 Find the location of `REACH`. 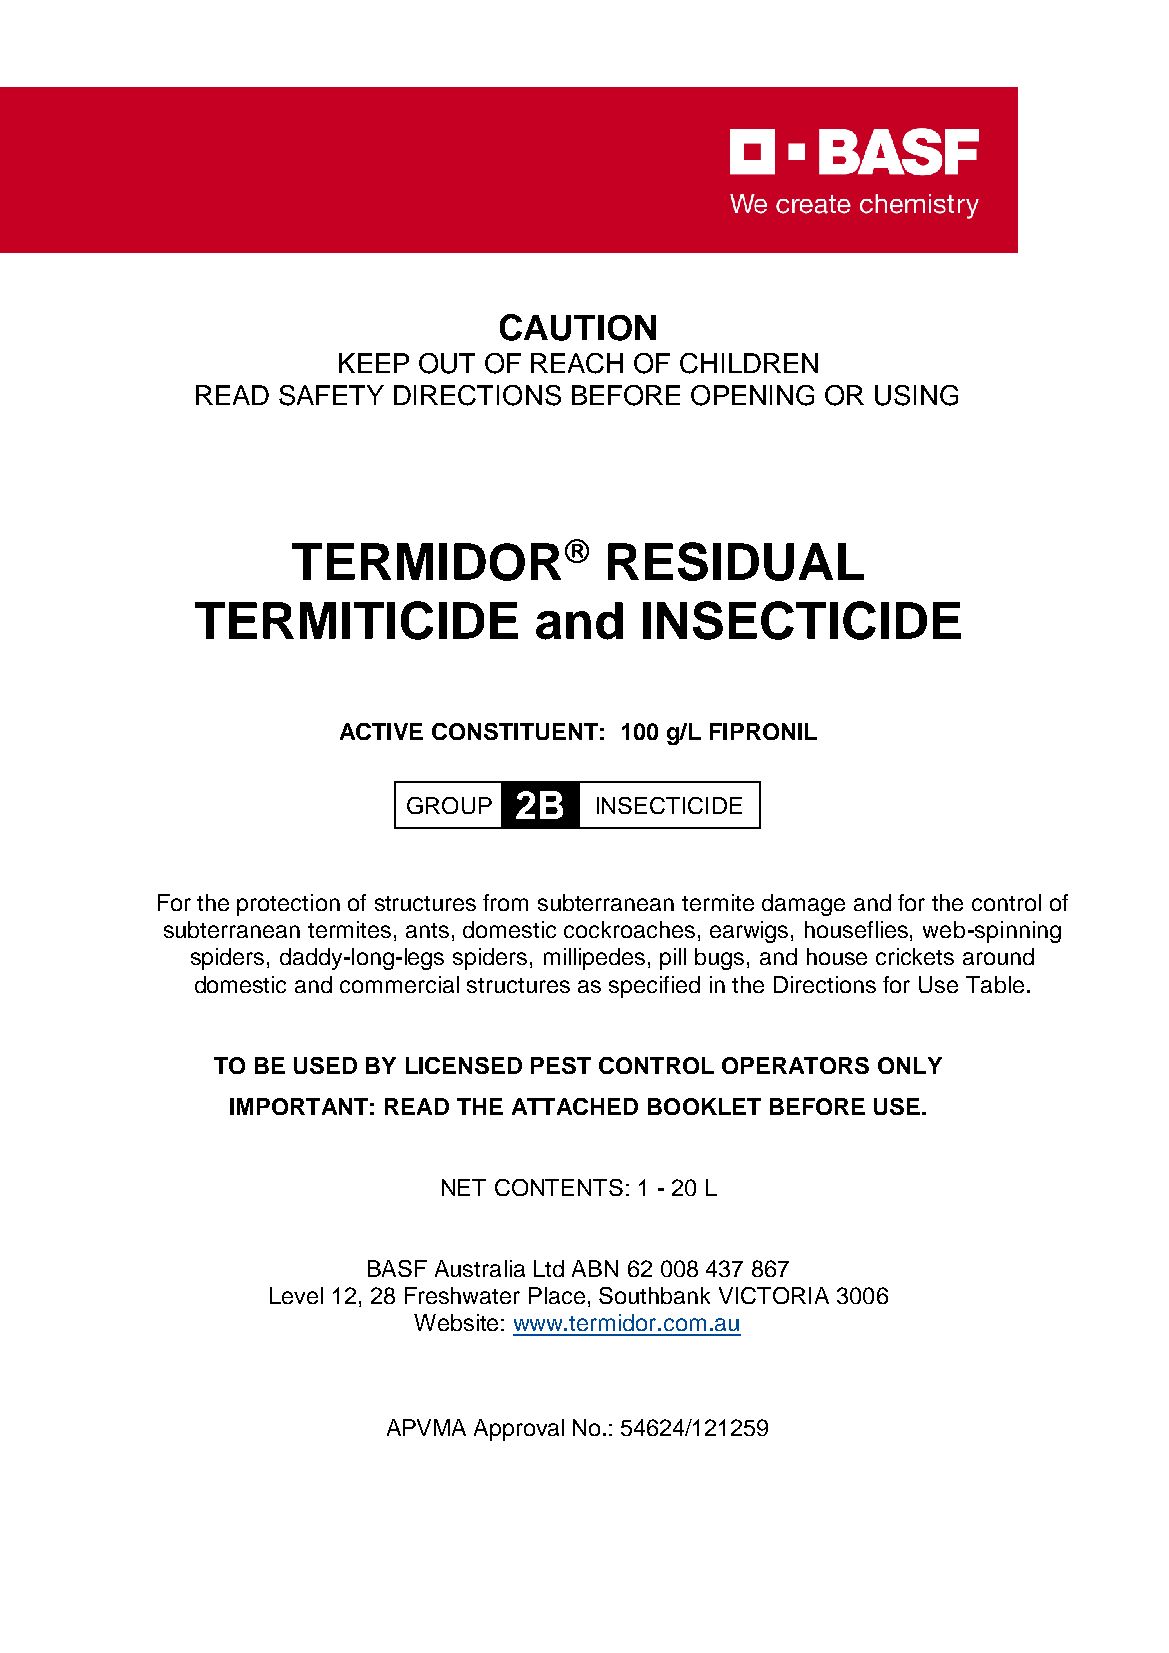

REACH is located at coordinates (577, 363).
